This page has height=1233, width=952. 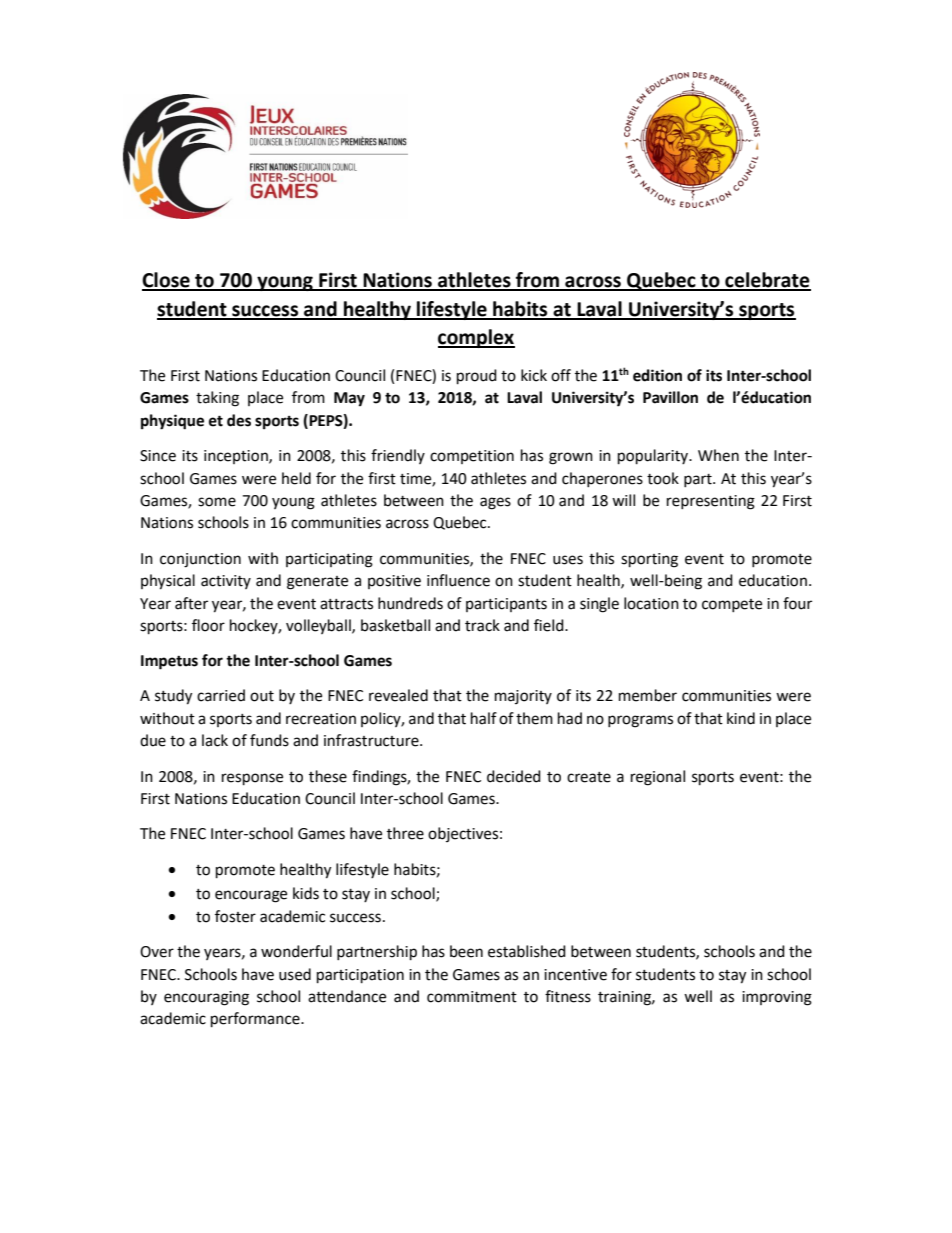 What do you see at coordinates (217, 502) in the page?
I see `some` at bounding box center [217, 502].
